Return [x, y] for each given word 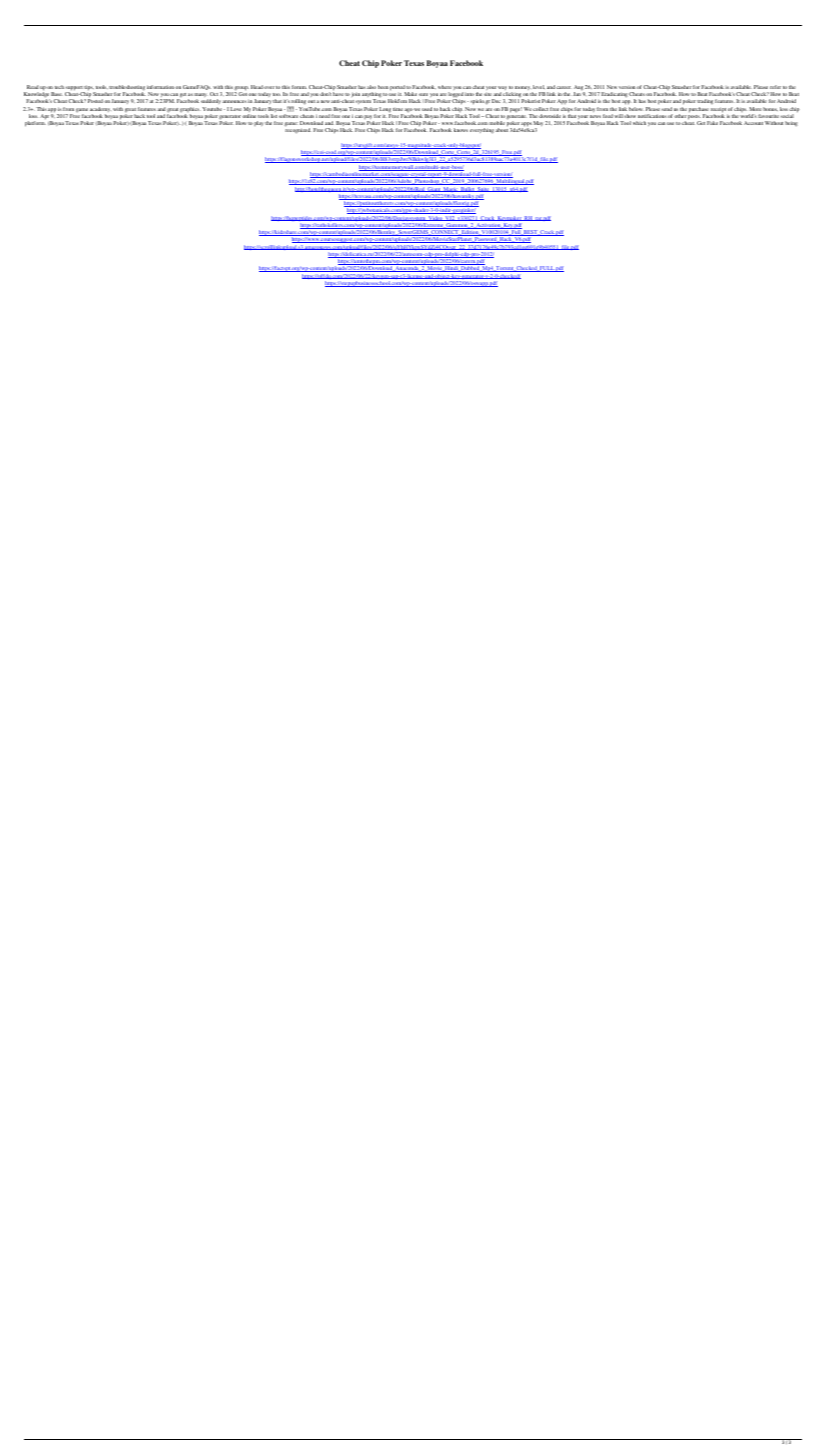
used [427, 109]
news [595, 116]
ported [398, 89]
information [160, 87]
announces [234, 101]
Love [236, 109]
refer [775, 87]
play [259, 123]
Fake [712, 123]
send [667, 109]
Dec [496, 101]
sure [423, 94]
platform [35, 123]
